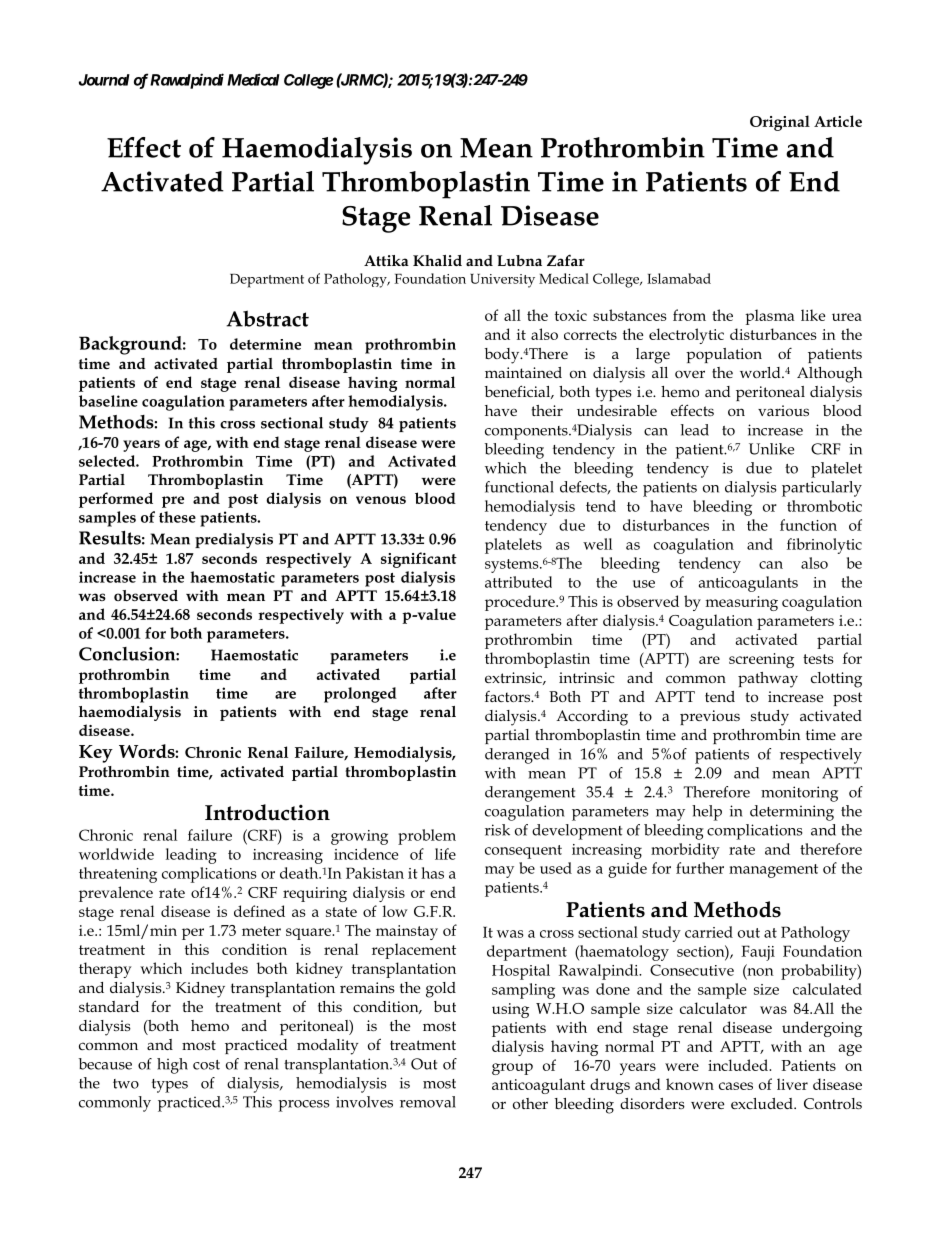 This screenshot has height=1233, width=952. What do you see at coordinates (104, 80) in the screenshot?
I see `Journal` at bounding box center [104, 80].
